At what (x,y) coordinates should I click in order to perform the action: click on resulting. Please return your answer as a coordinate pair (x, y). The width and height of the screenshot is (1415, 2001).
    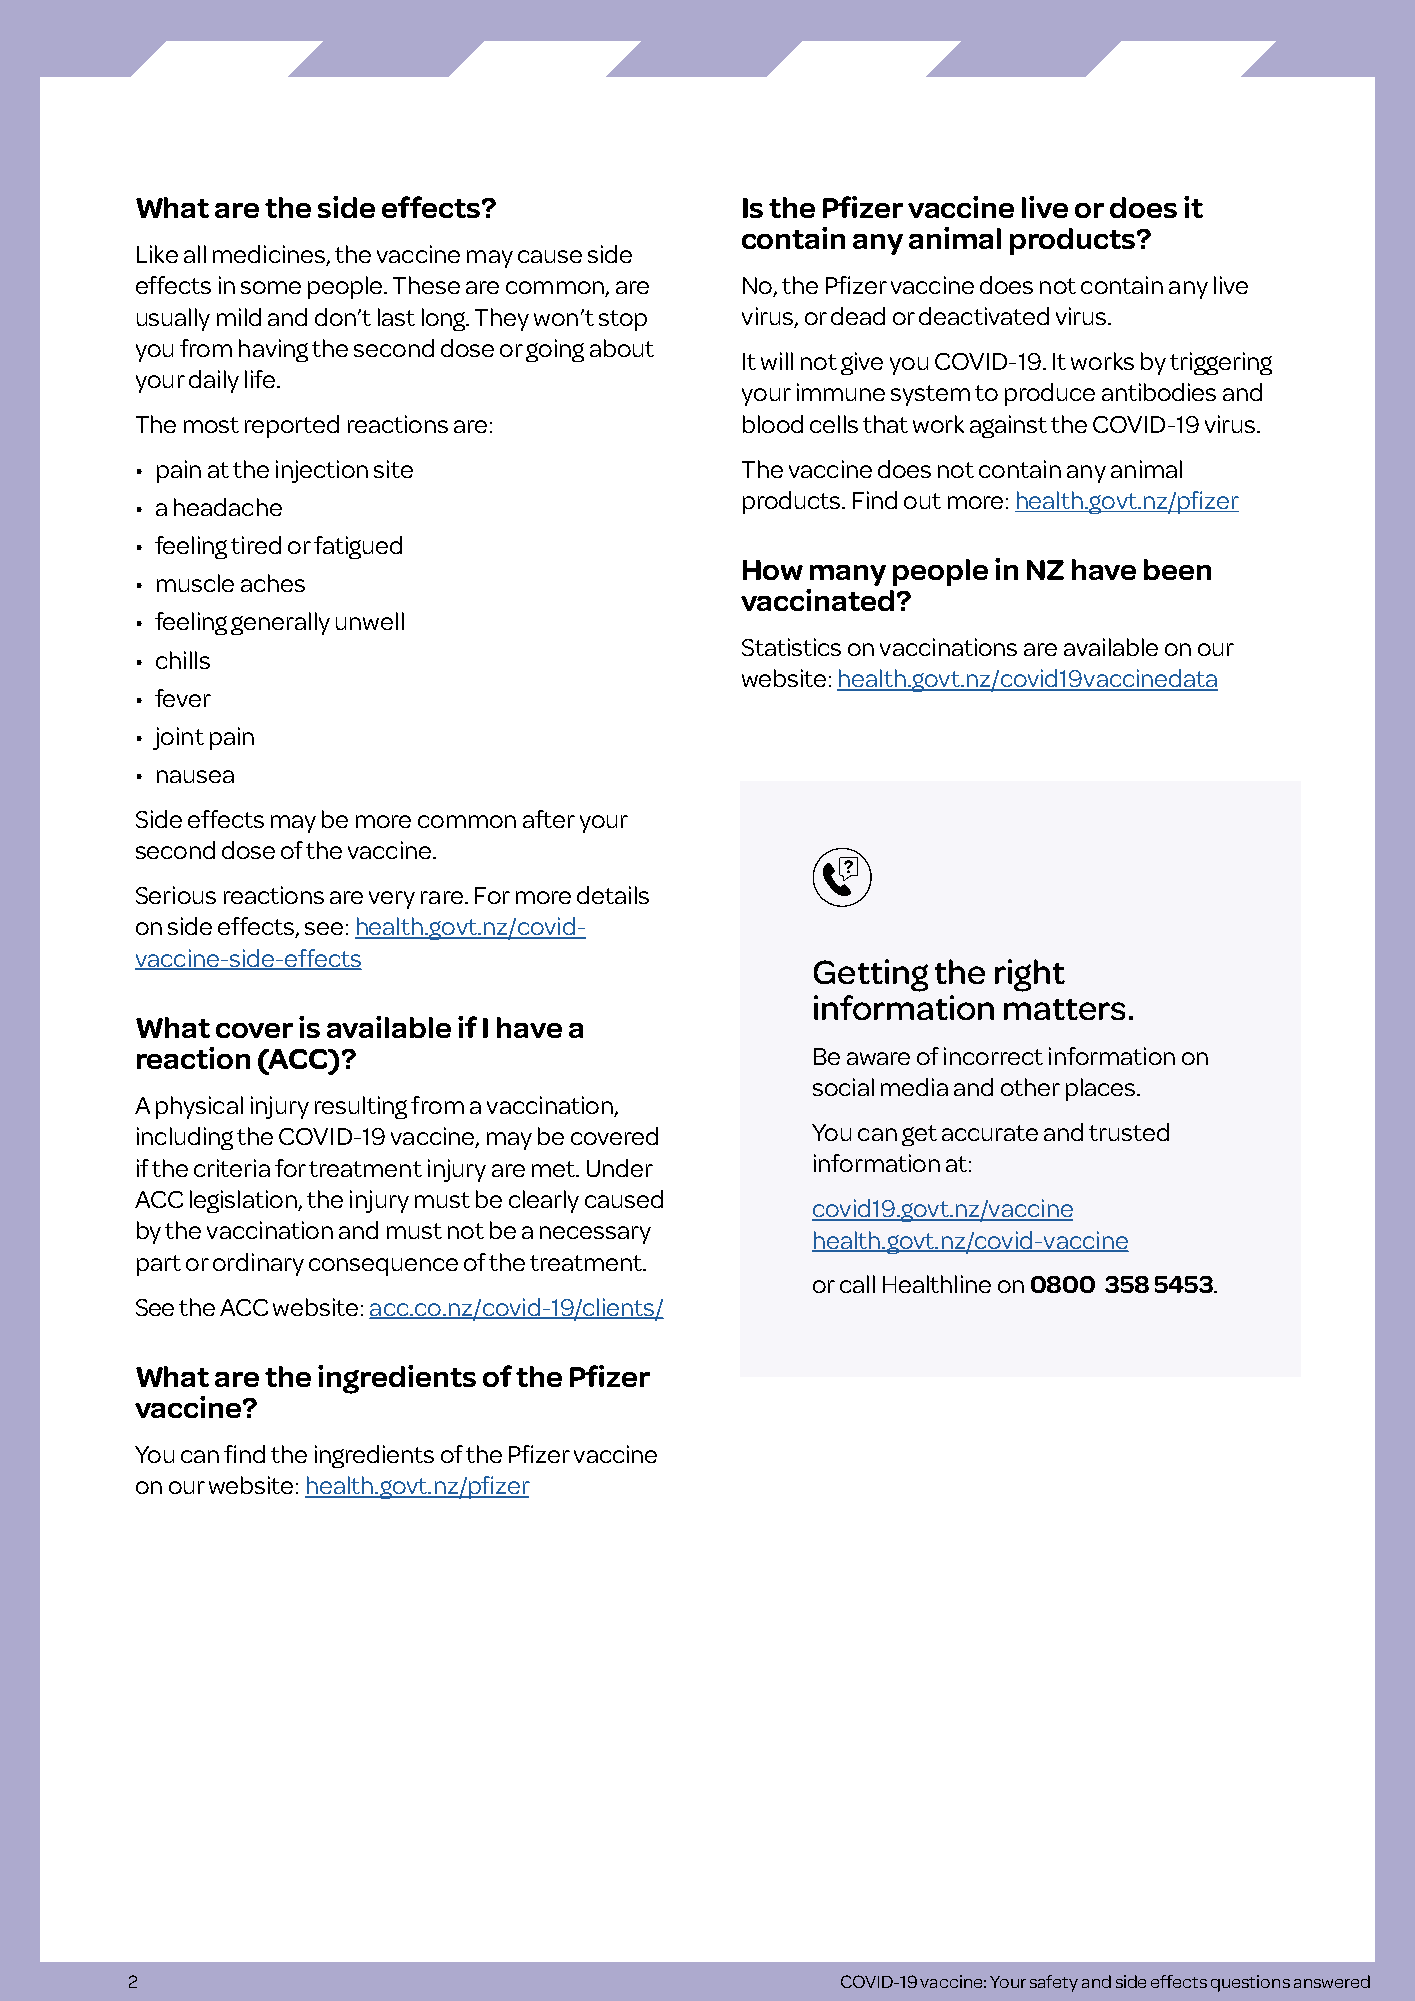
    Looking at the image, I should click on (361, 1107).
